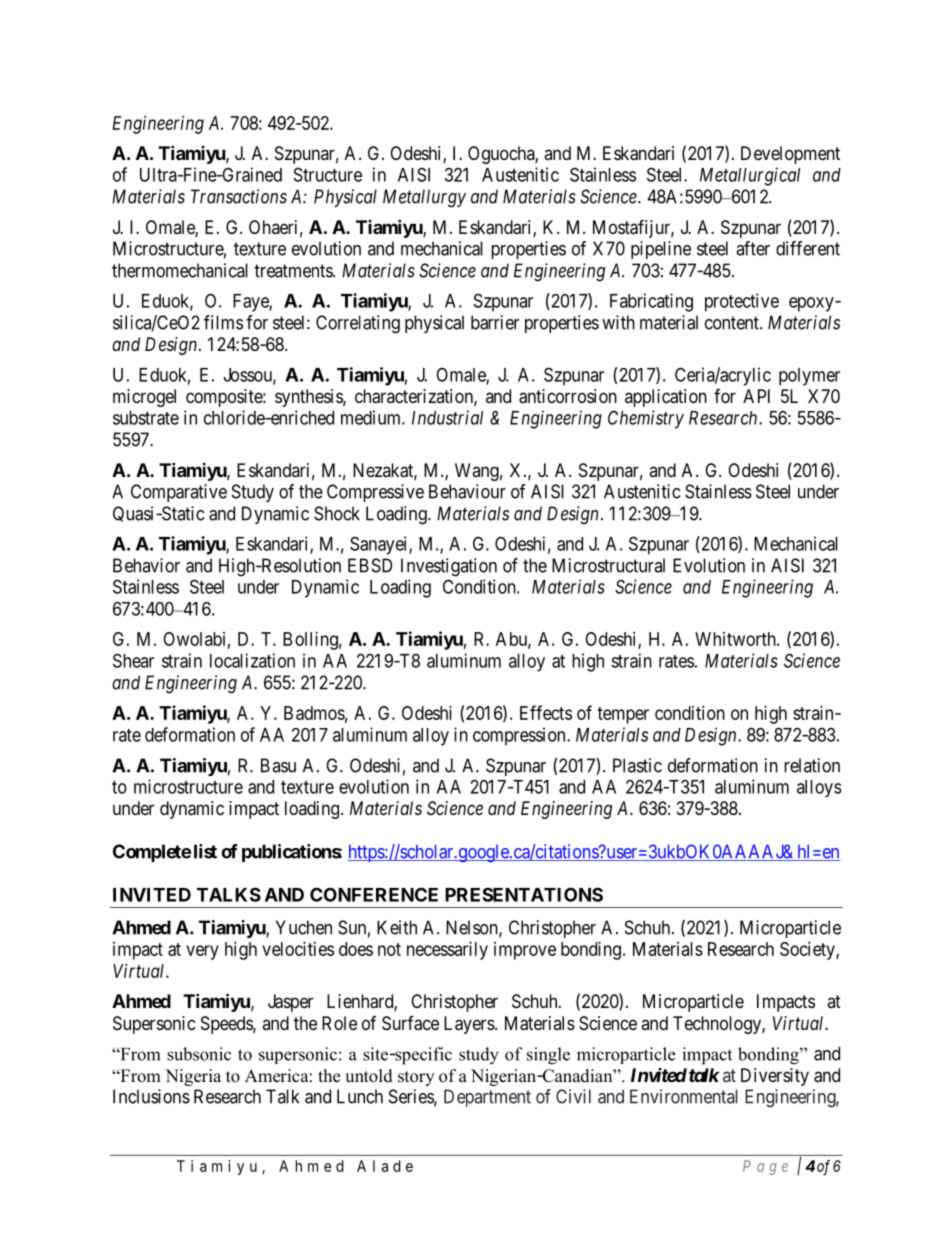 This screenshot has height=1233, width=952. What do you see at coordinates (252, 660) in the screenshot?
I see `localization` at bounding box center [252, 660].
